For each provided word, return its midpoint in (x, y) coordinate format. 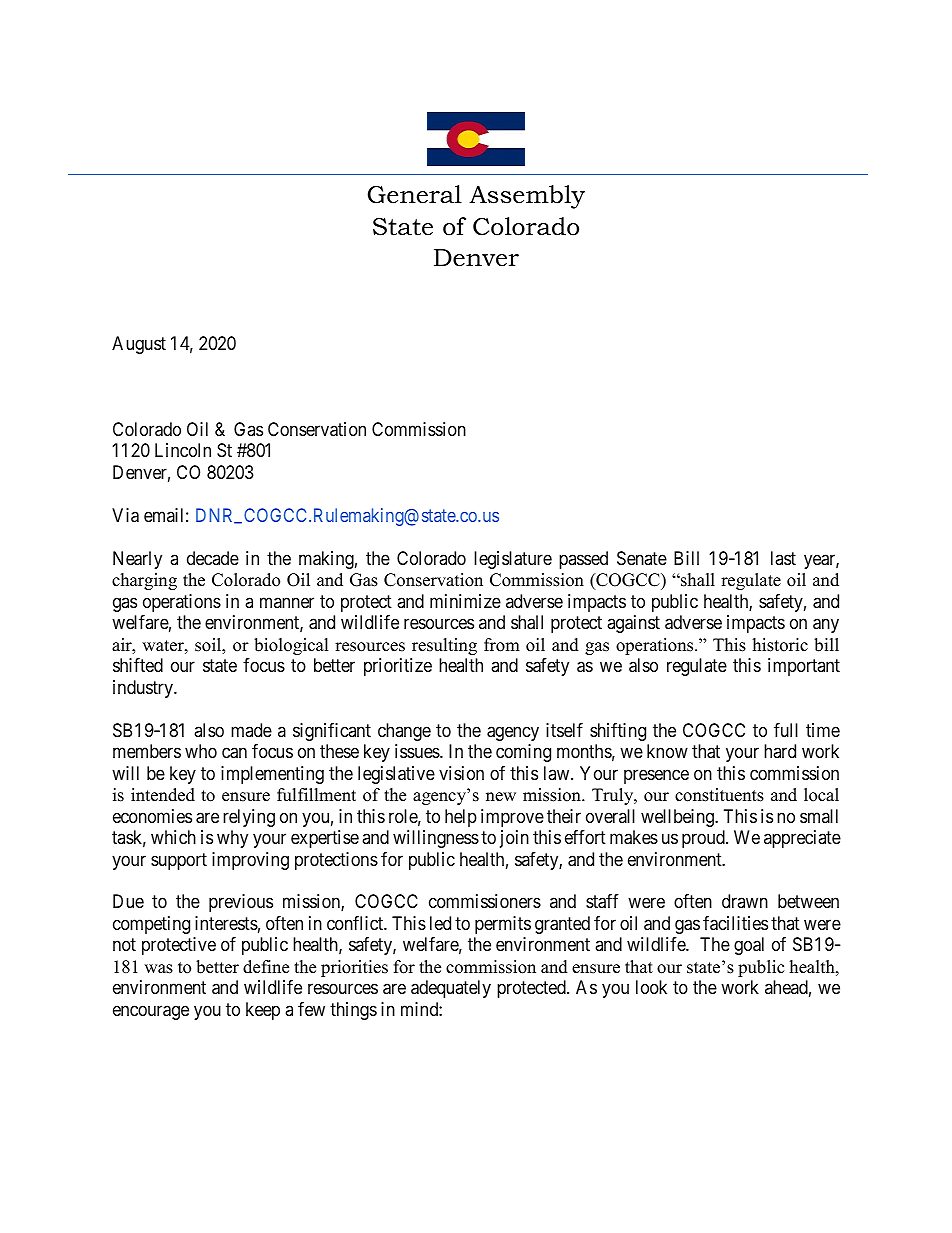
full (786, 730)
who (201, 751)
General (415, 194)
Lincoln (183, 450)
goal (749, 946)
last (783, 558)
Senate (642, 558)
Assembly (527, 197)
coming (523, 753)
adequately (451, 989)
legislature (513, 560)
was (158, 969)
